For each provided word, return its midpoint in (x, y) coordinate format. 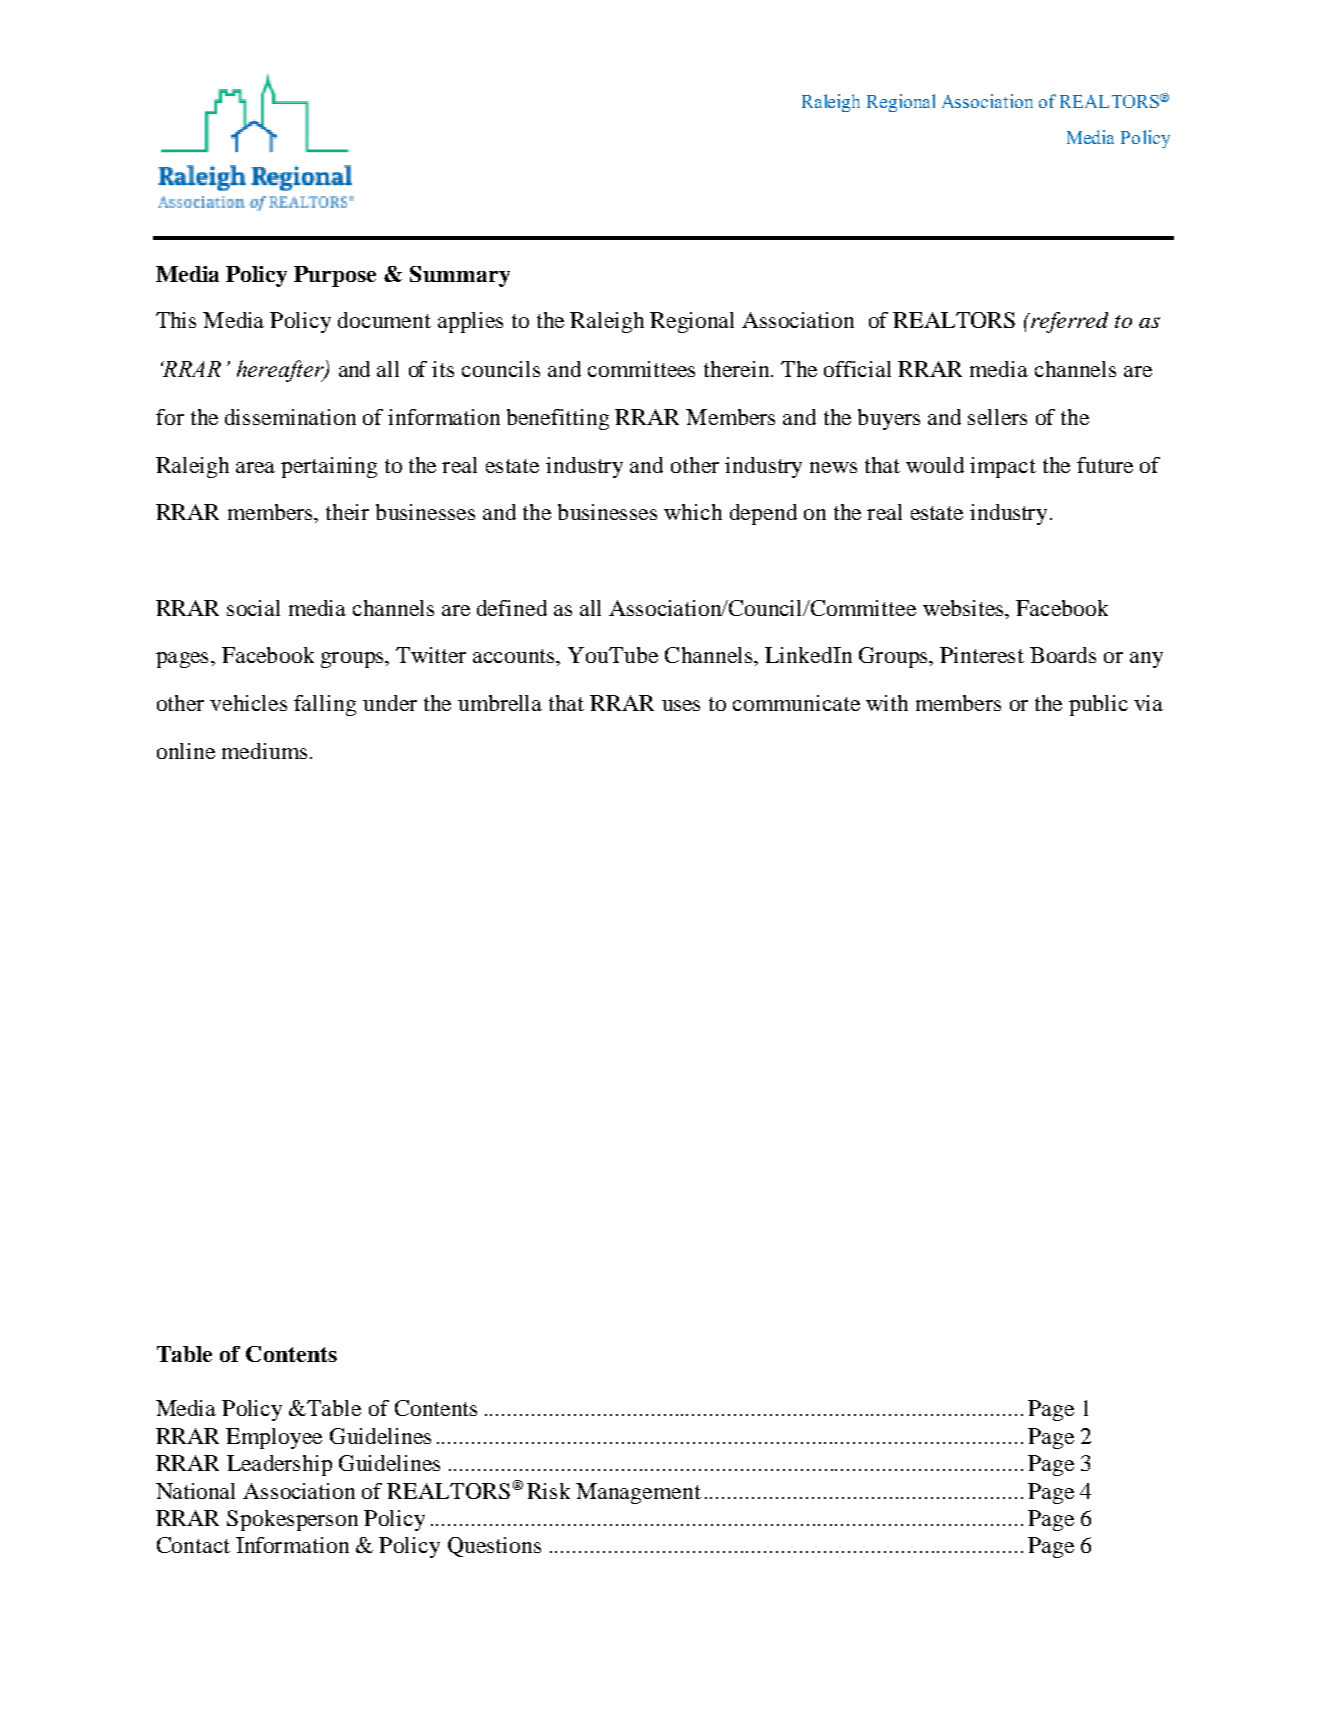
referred (1068, 322)
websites (964, 608)
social (253, 608)
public (1098, 705)
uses (681, 705)
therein (738, 369)
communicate (796, 703)
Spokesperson (292, 1520)
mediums (264, 751)
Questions (494, 1547)
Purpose (335, 276)
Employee (274, 1438)
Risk (548, 1491)
